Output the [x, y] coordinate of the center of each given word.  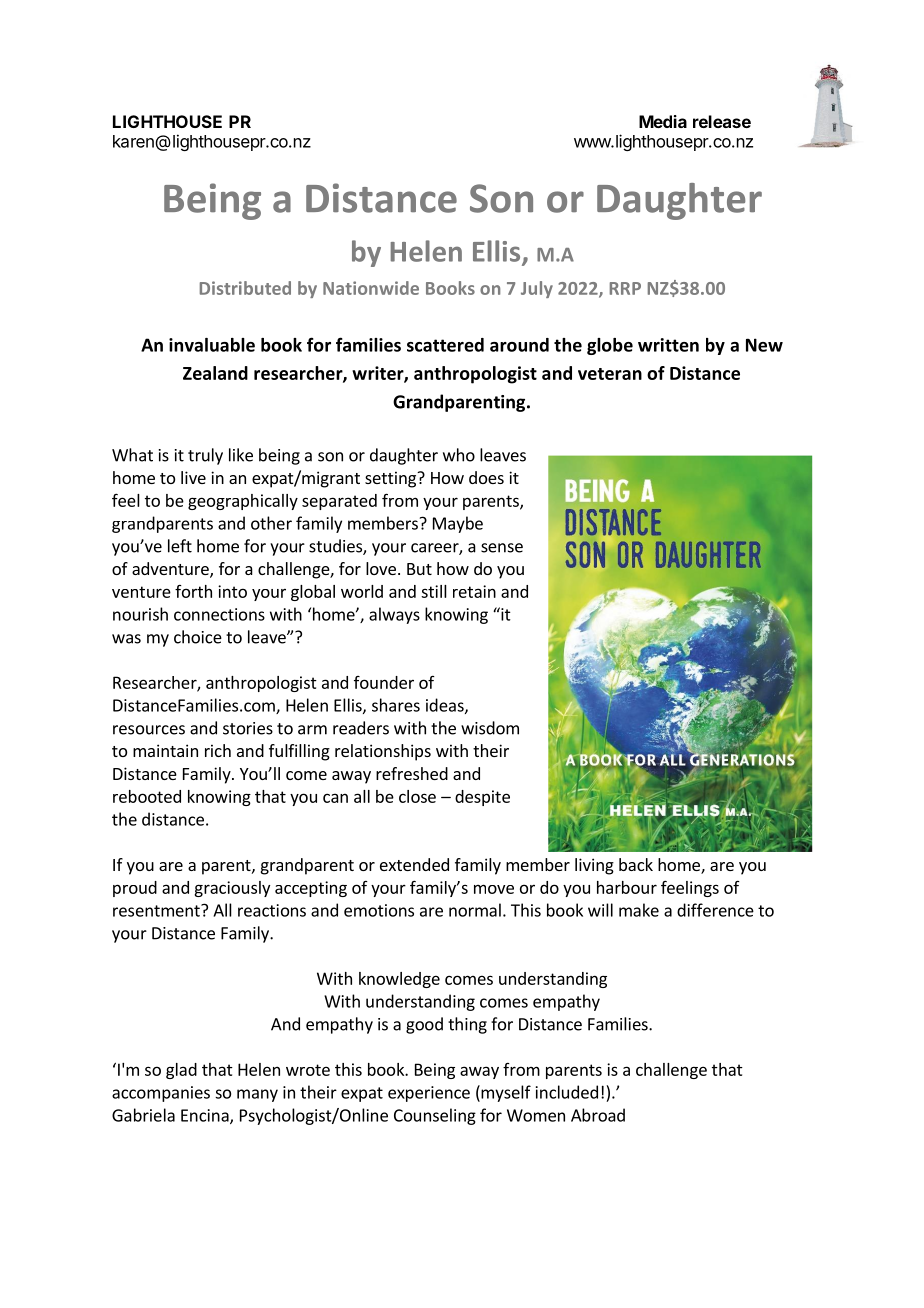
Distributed [245, 288]
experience [429, 1094]
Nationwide [371, 288]
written [668, 345]
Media [663, 121]
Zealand [215, 373]
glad [181, 1071]
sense [502, 548]
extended [414, 864]
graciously [232, 889]
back [636, 864]
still [434, 591]
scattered [445, 345]
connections [219, 614]
